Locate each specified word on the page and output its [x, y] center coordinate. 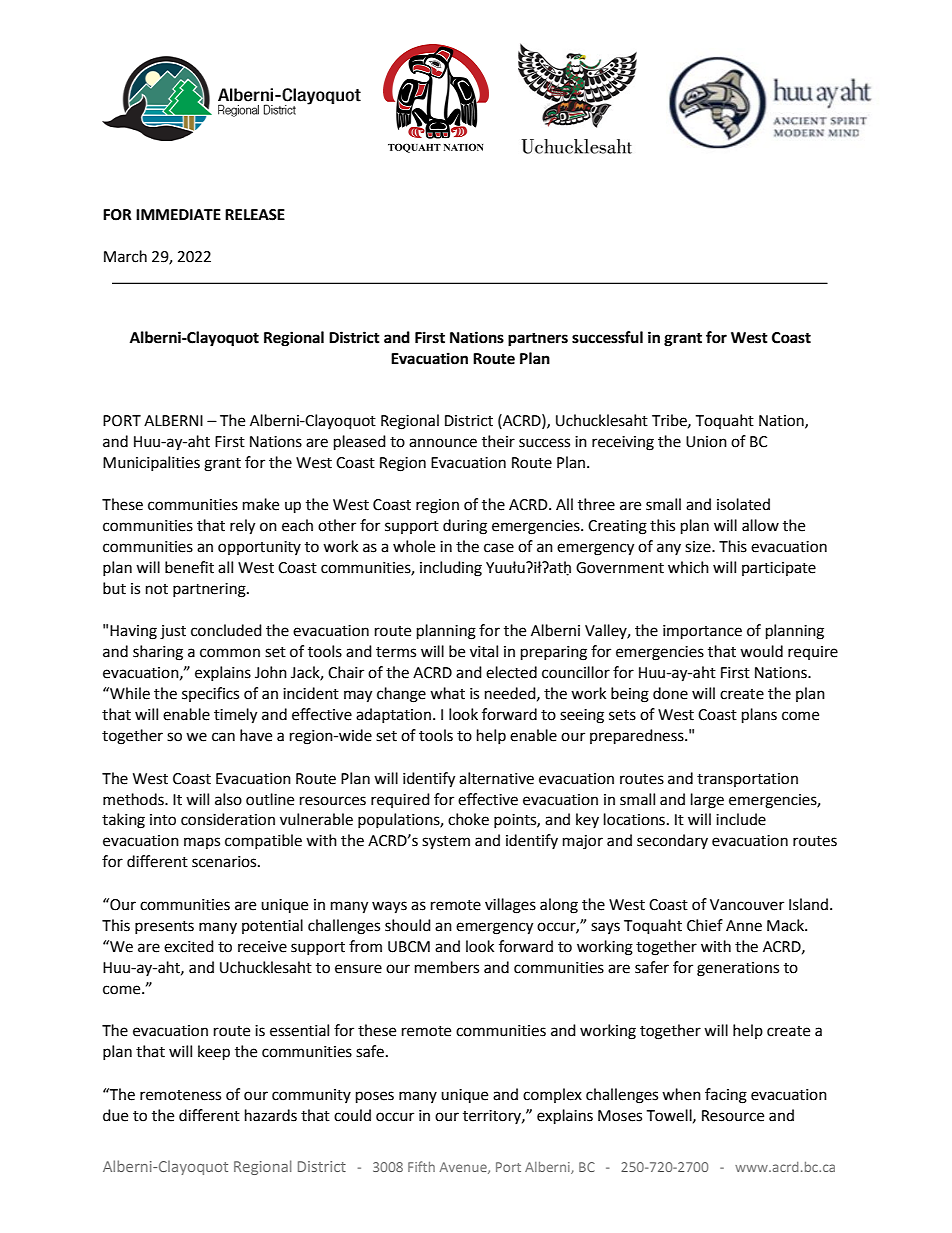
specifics [210, 694]
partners [538, 340]
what [447, 693]
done [670, 693]
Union [706, 442]
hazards [271, 1115]
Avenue [464, 1168]
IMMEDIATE [178, 214]
